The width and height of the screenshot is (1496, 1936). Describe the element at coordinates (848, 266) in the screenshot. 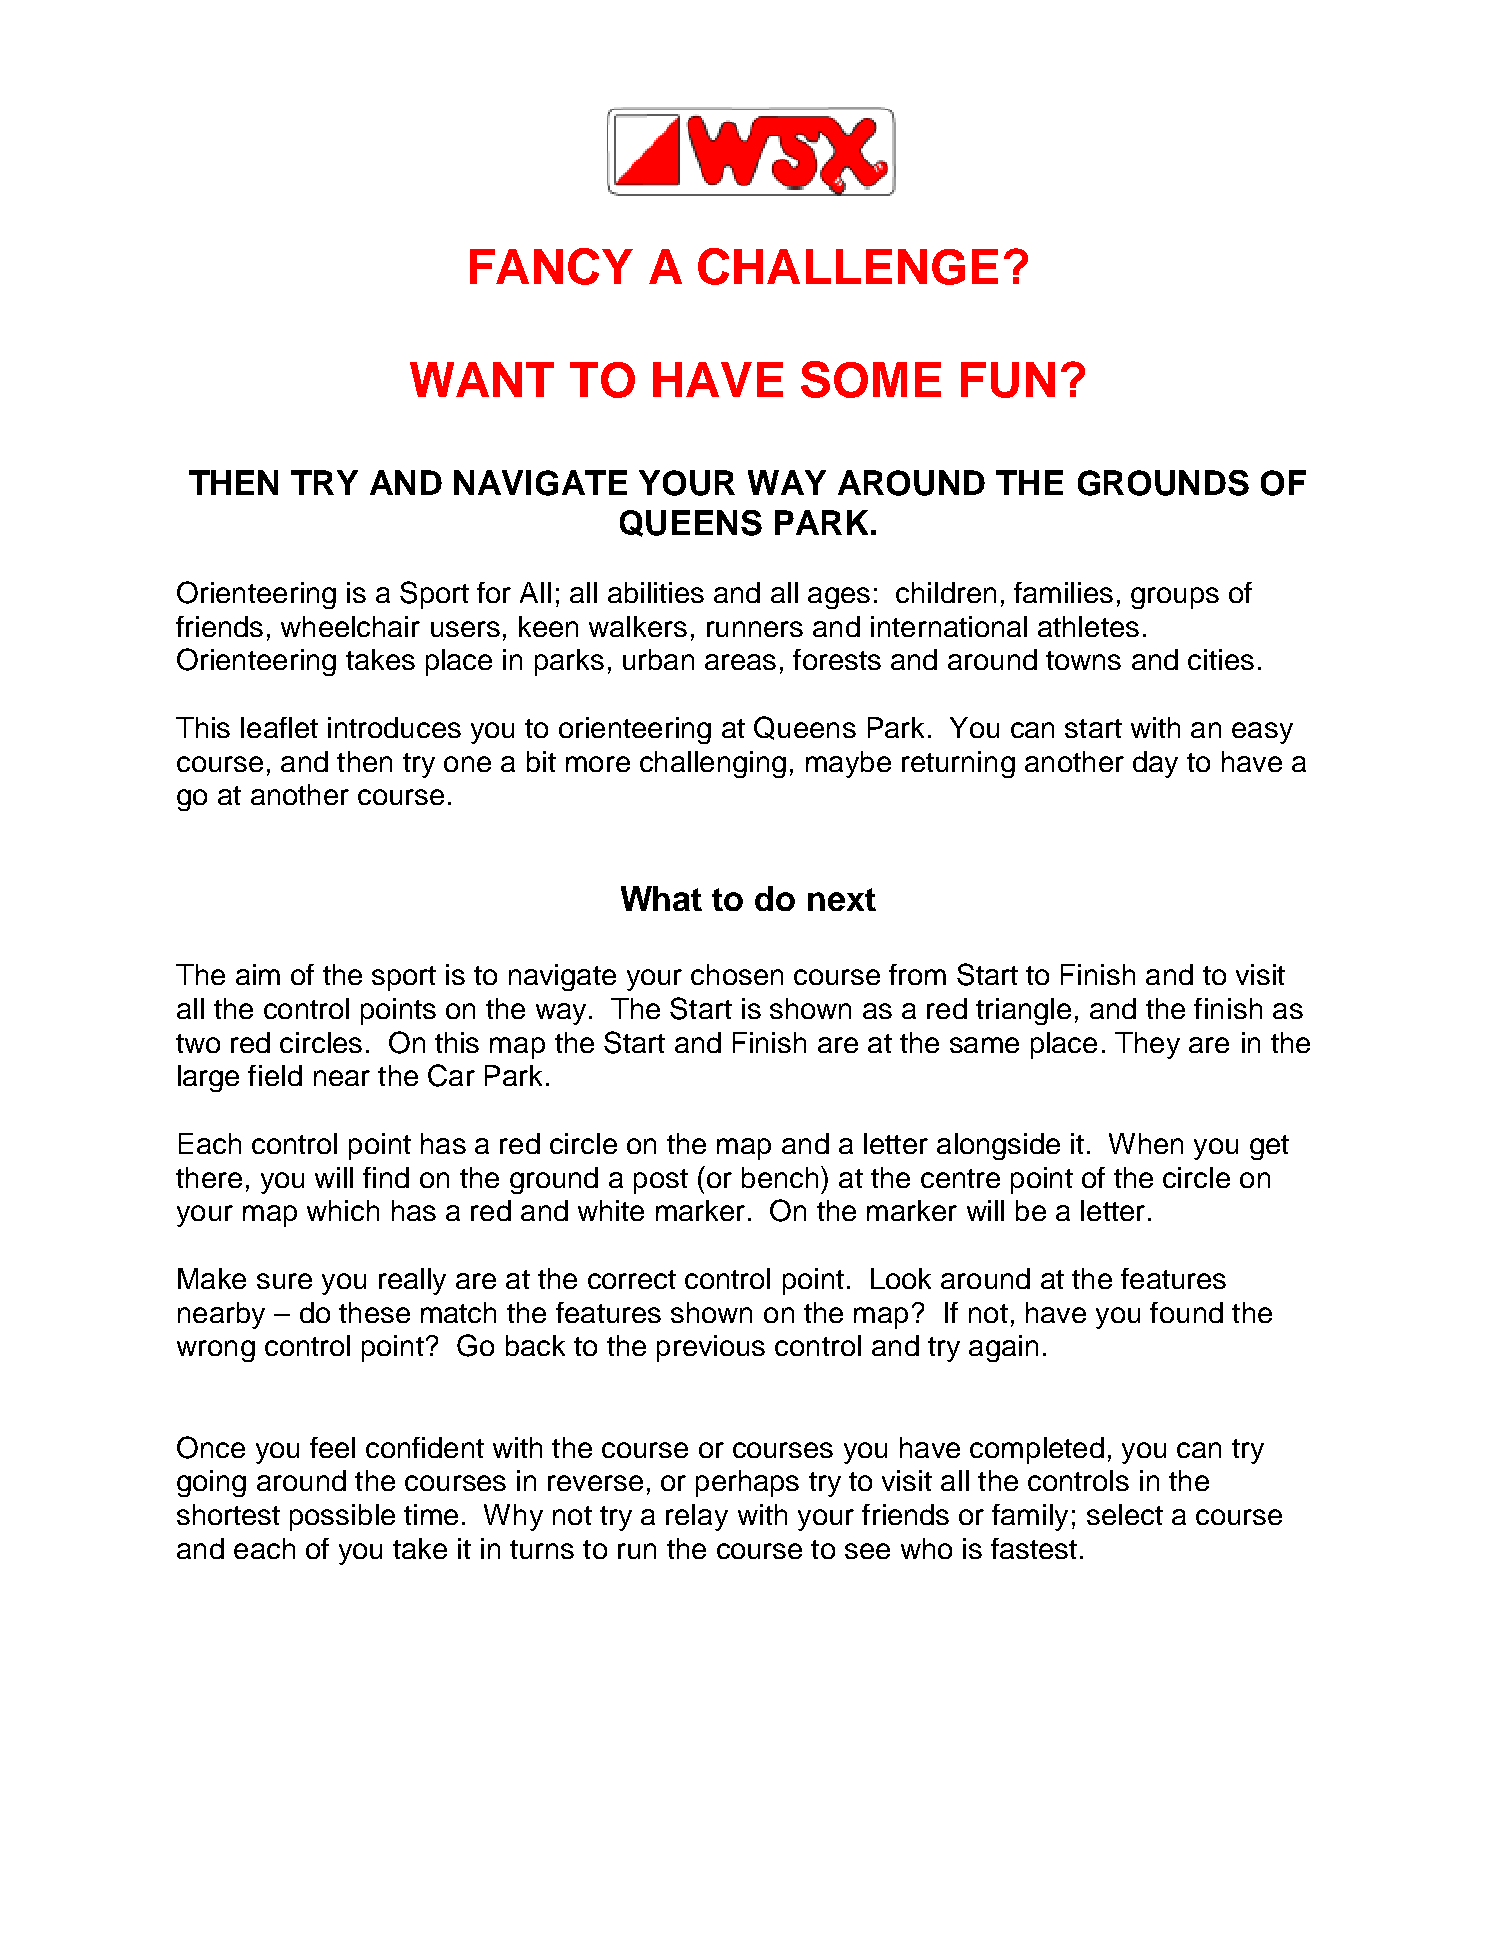

I see `CHALLENGE` at that location.
